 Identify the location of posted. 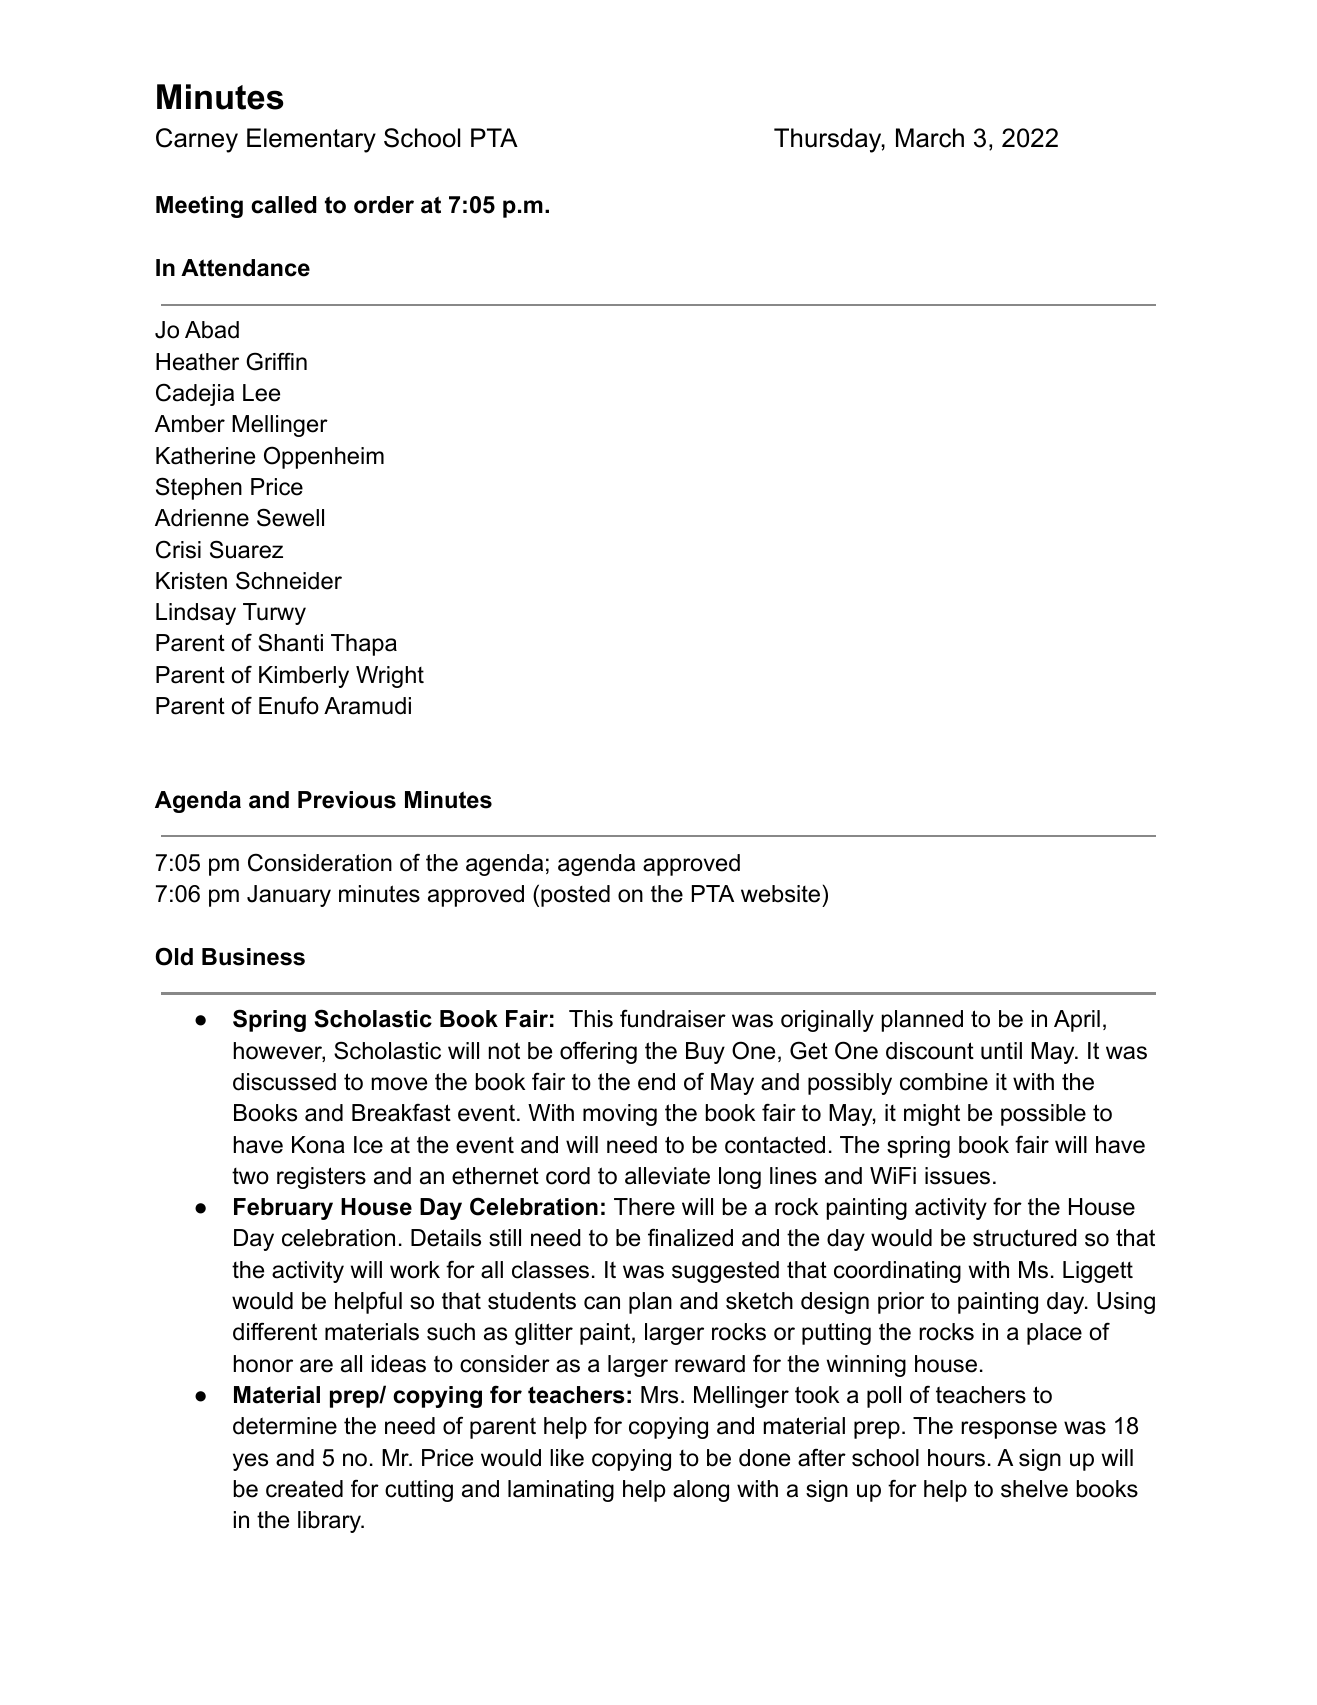
(575, 896).
